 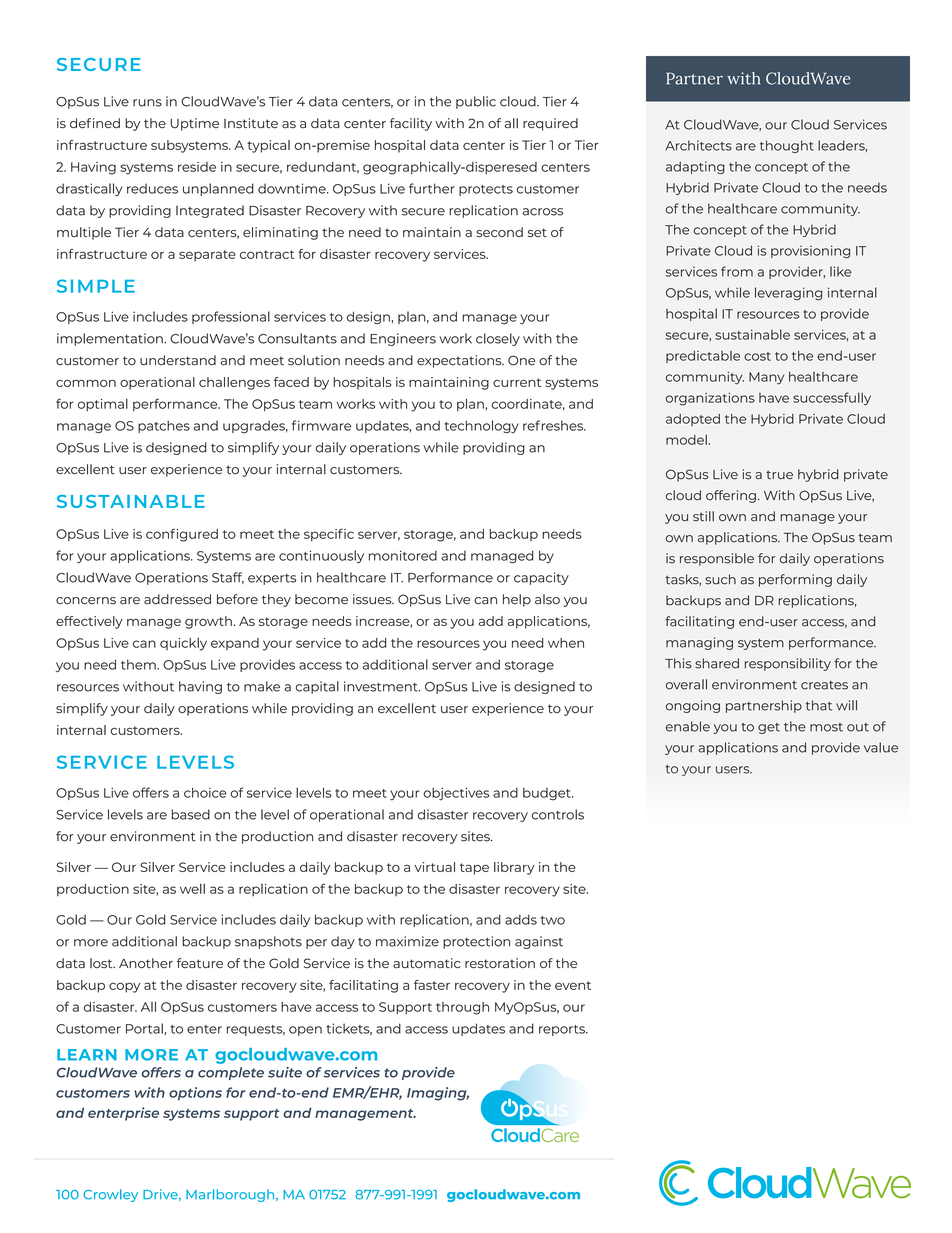 What do you see at coordinates (205, 792) in the screenshot?
I see `choice` at bounding box center [205, 792].
